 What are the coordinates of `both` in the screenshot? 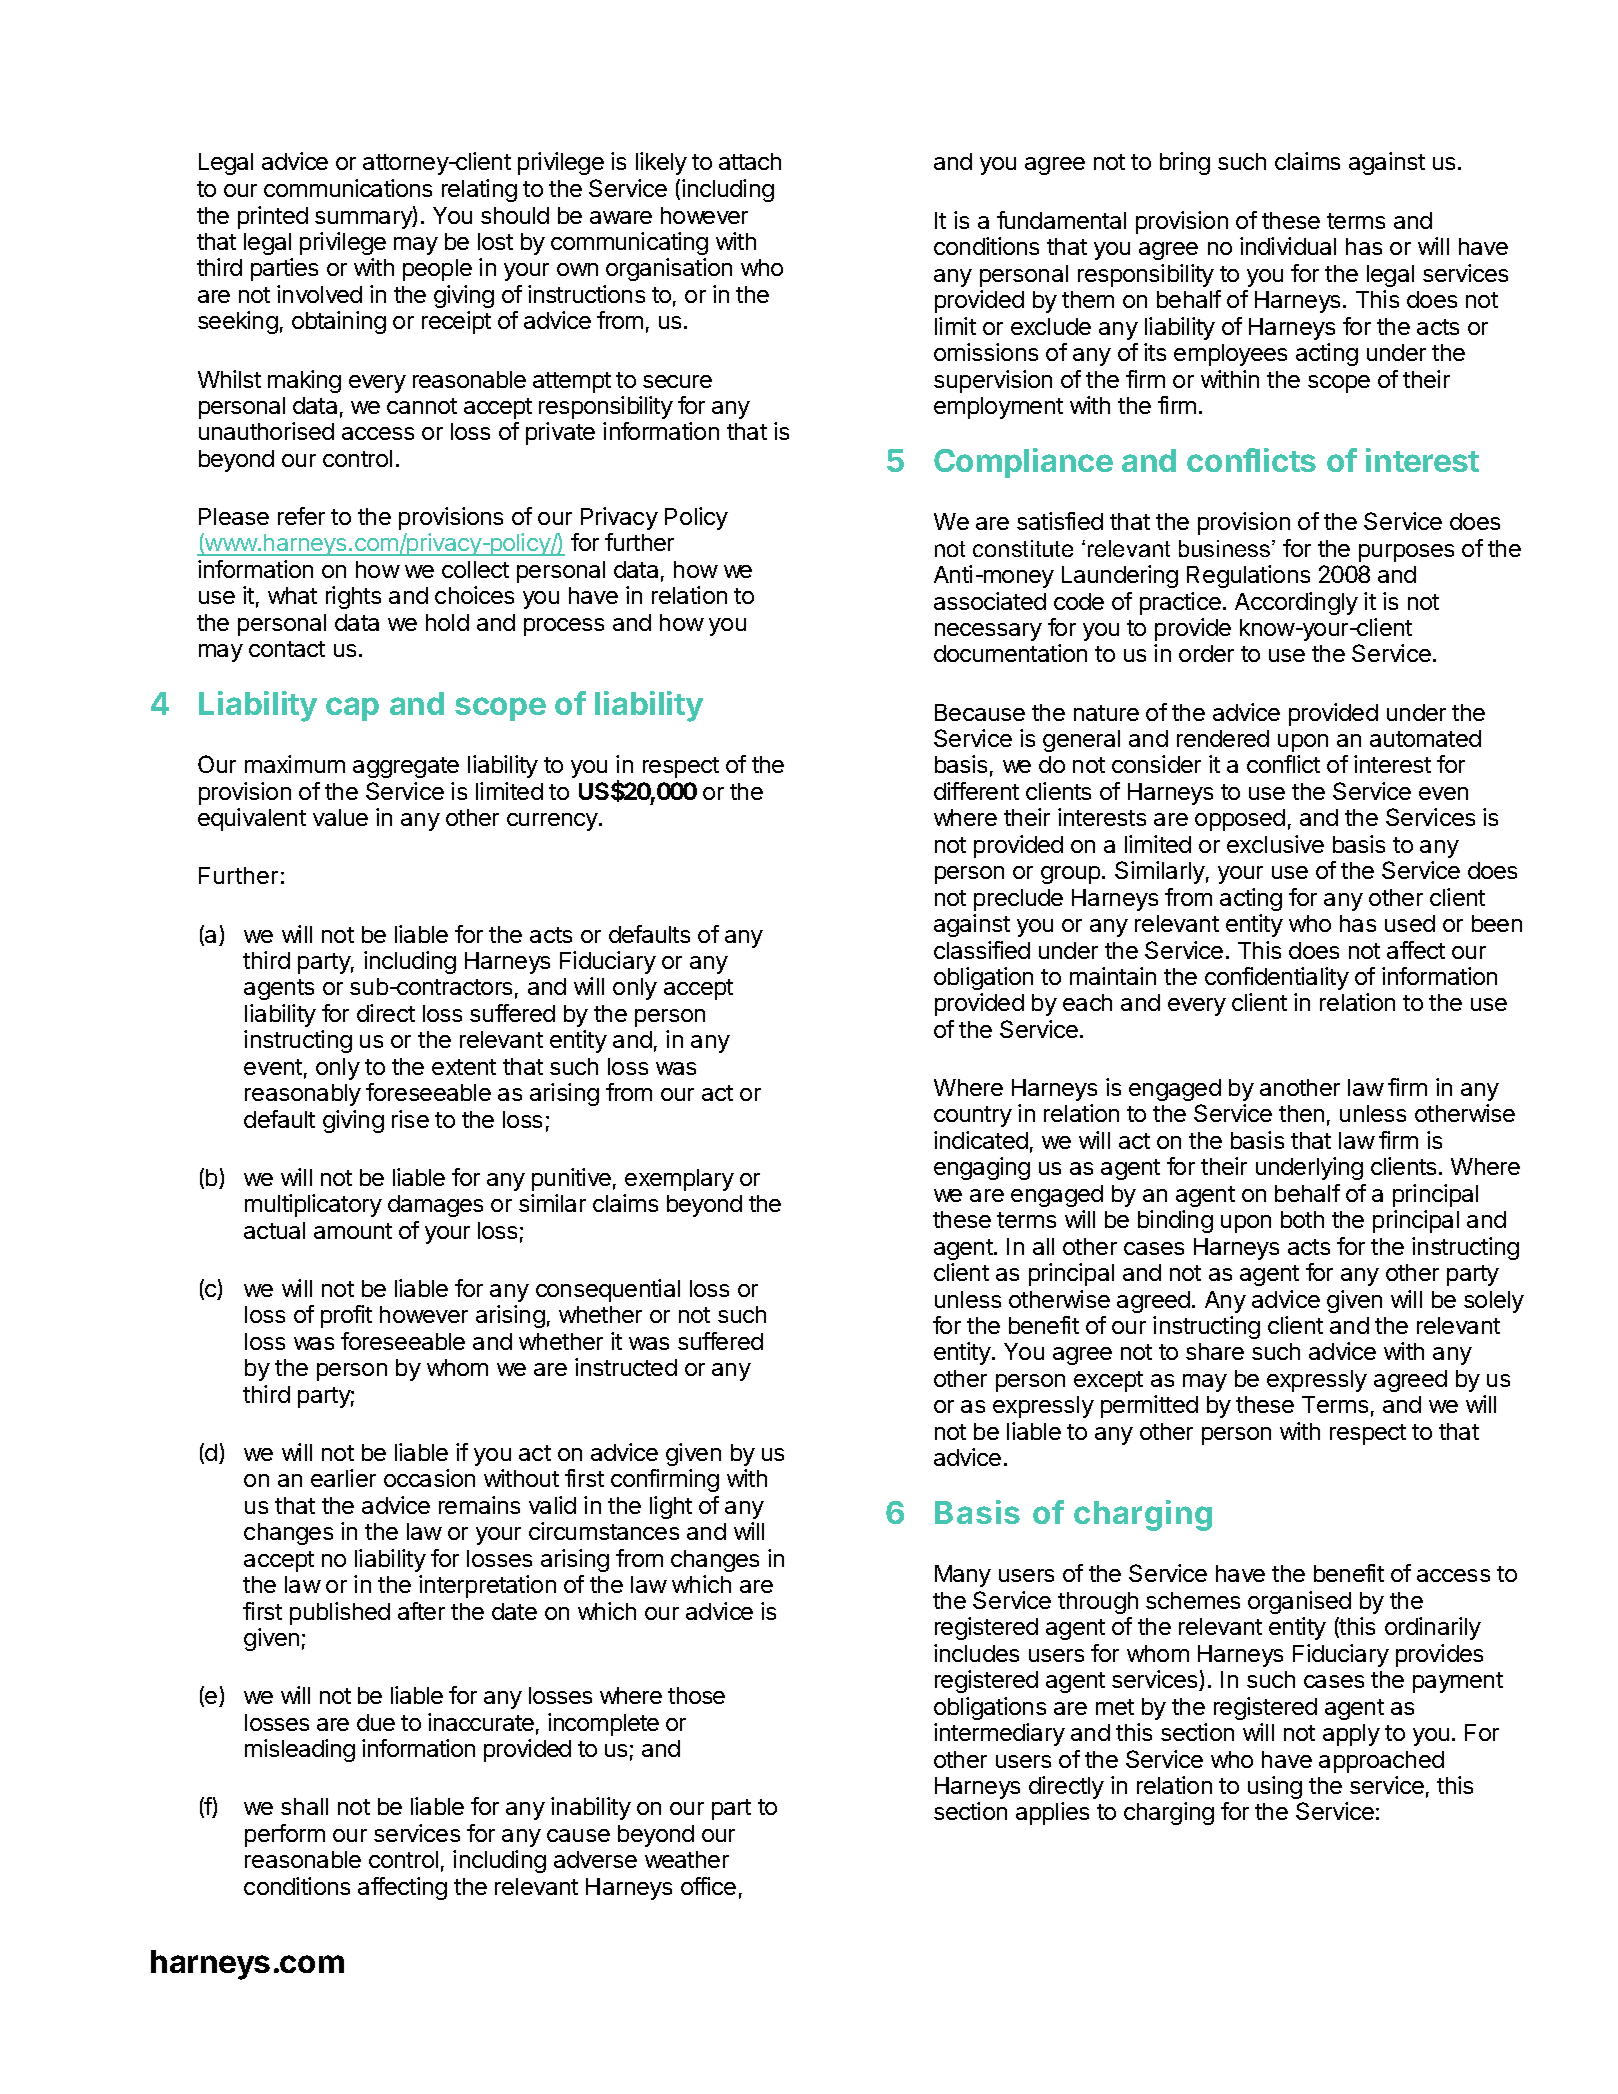 It's located at (1302, 1219).
